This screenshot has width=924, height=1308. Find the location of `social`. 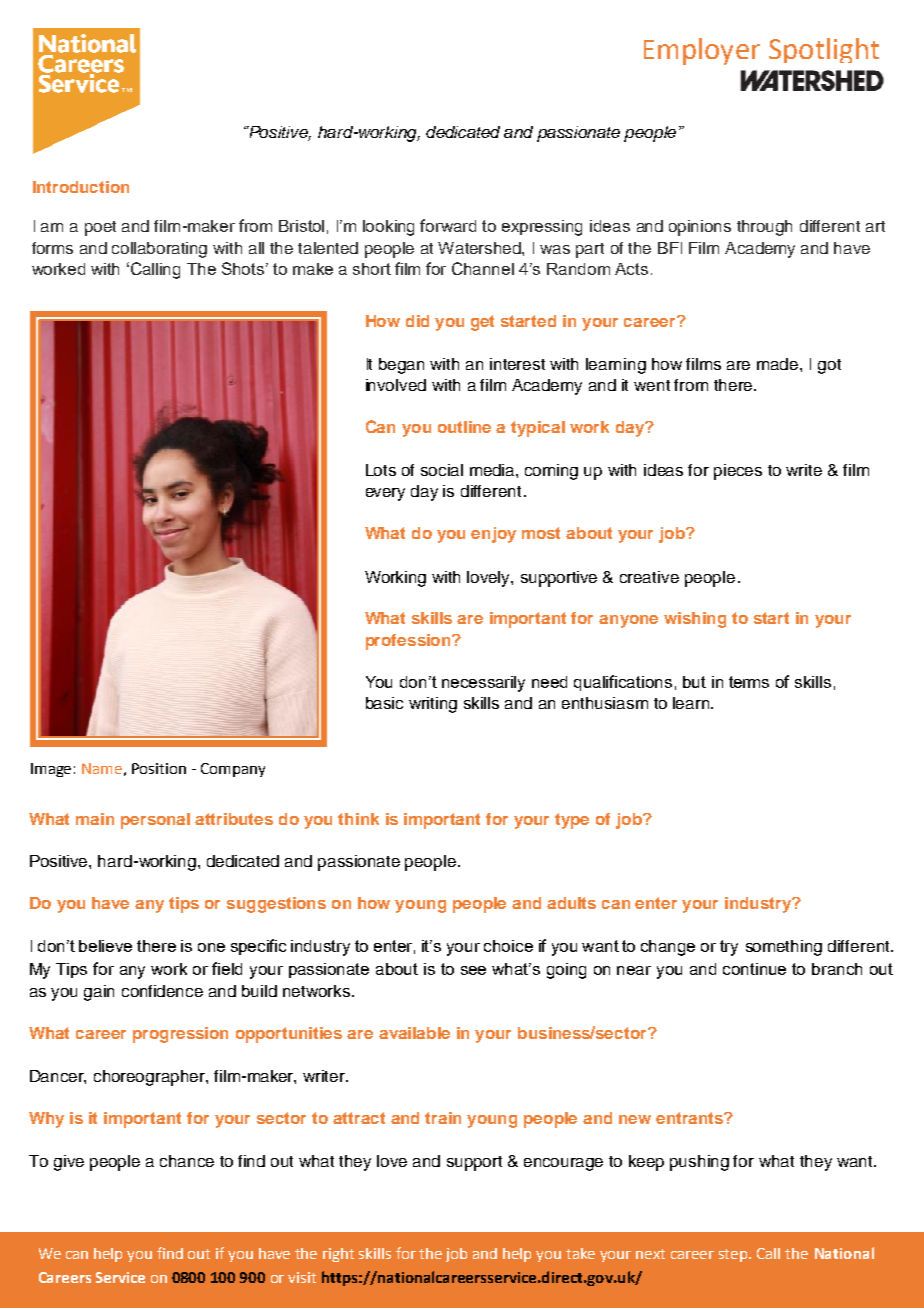

social is located at coordinates (442, 470).
